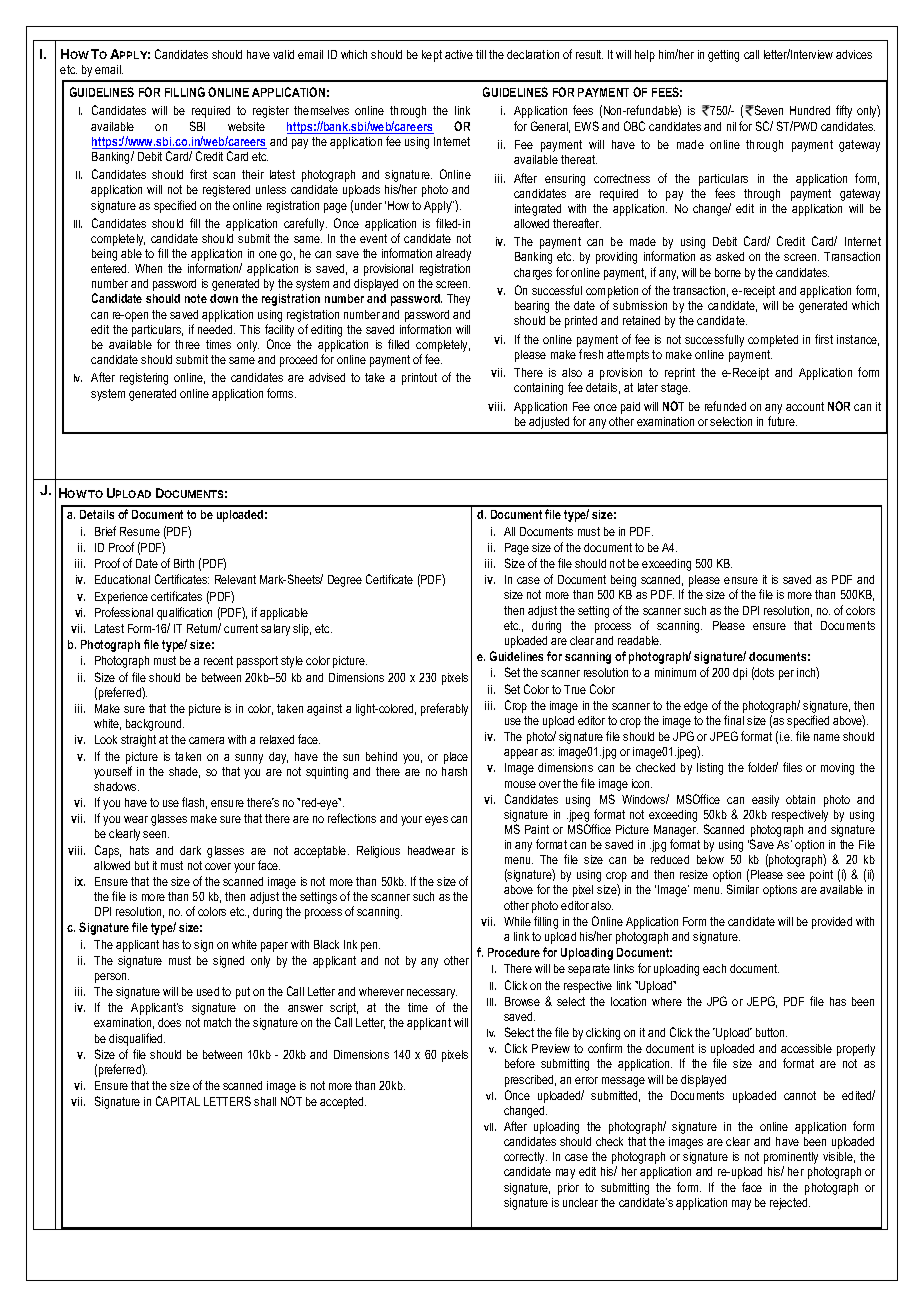  I want to click on CAPITAL, so click(178, 1101).
